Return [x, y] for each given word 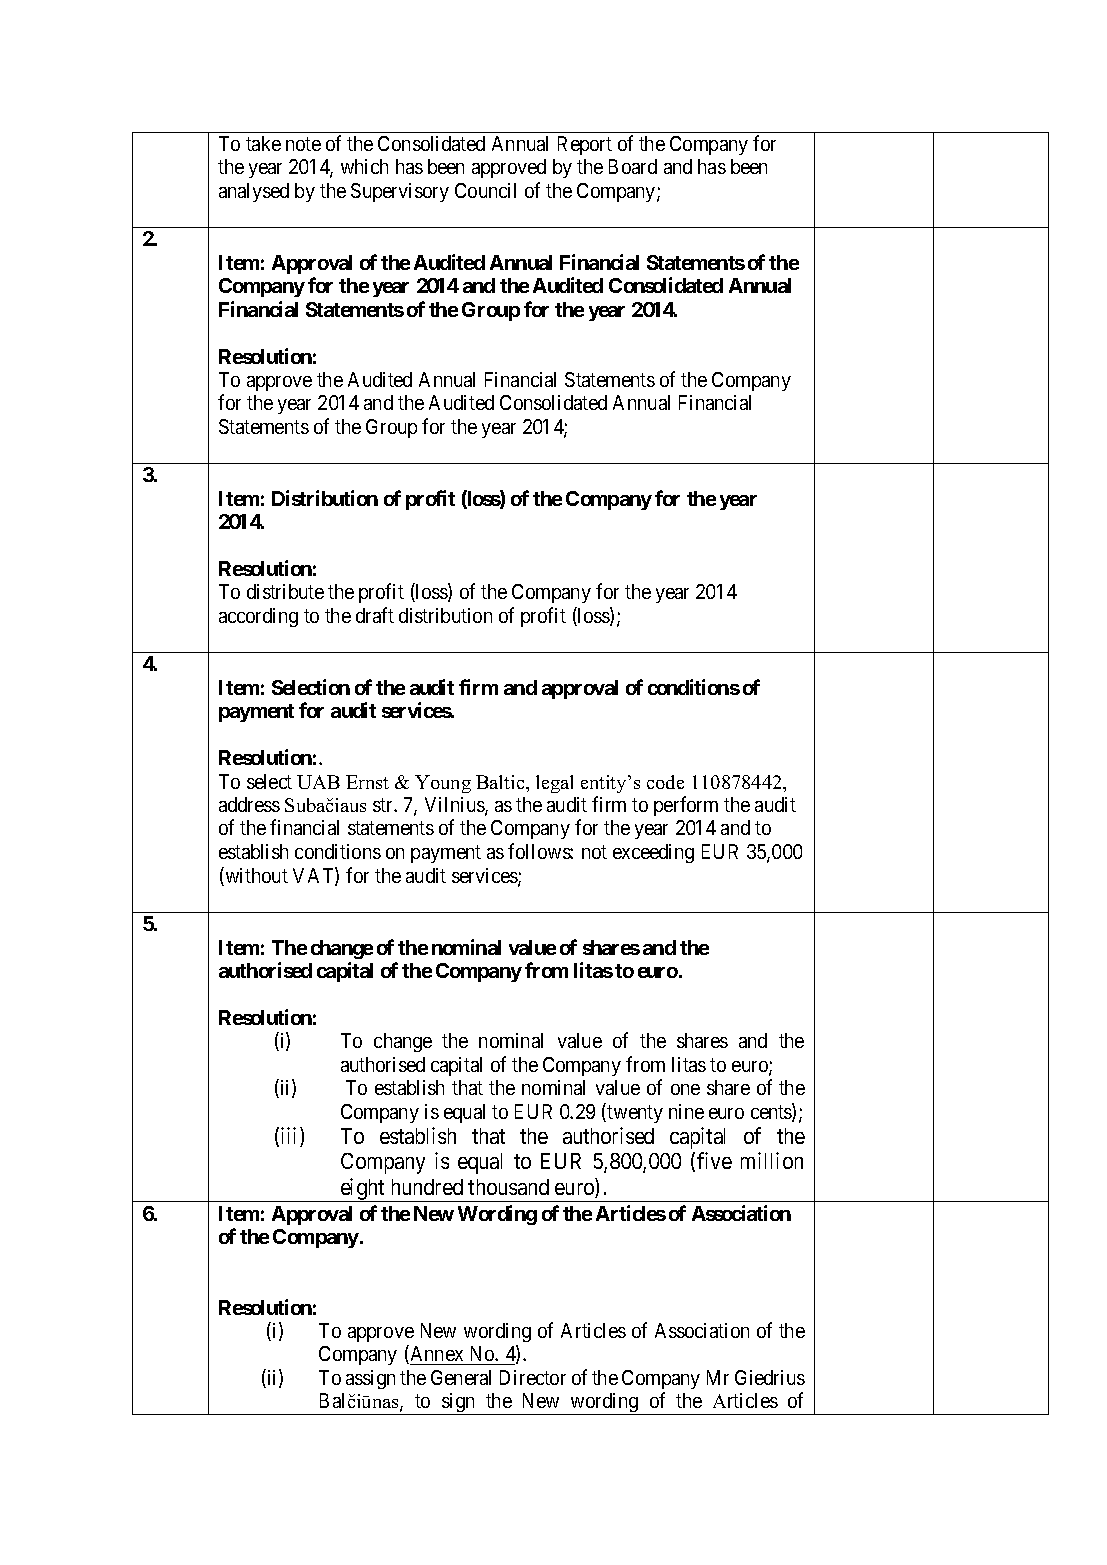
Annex [435, 1354]
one [685, 1089]
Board [633, 166]
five [714, 1160]
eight [362, 1190]
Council [485, 190]
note [303, 144]
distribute [285, 591]
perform [686, 806]
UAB [318, 782]
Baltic [501, 782]
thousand [508, 1187]
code [665, 782]
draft [375, 615]
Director [533, 1377]
